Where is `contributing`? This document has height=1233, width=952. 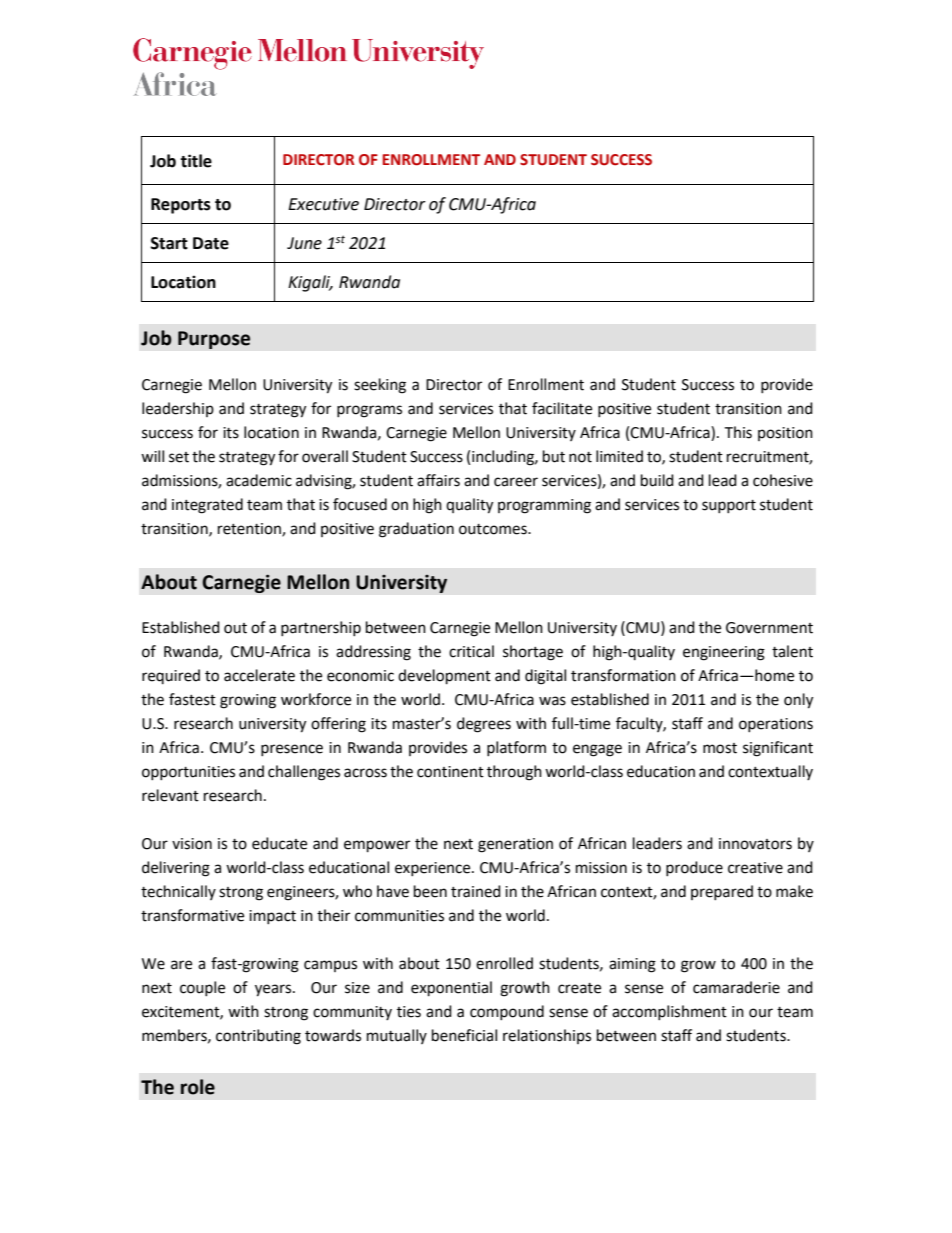
contributing is located at coordinates (258, 1037).
